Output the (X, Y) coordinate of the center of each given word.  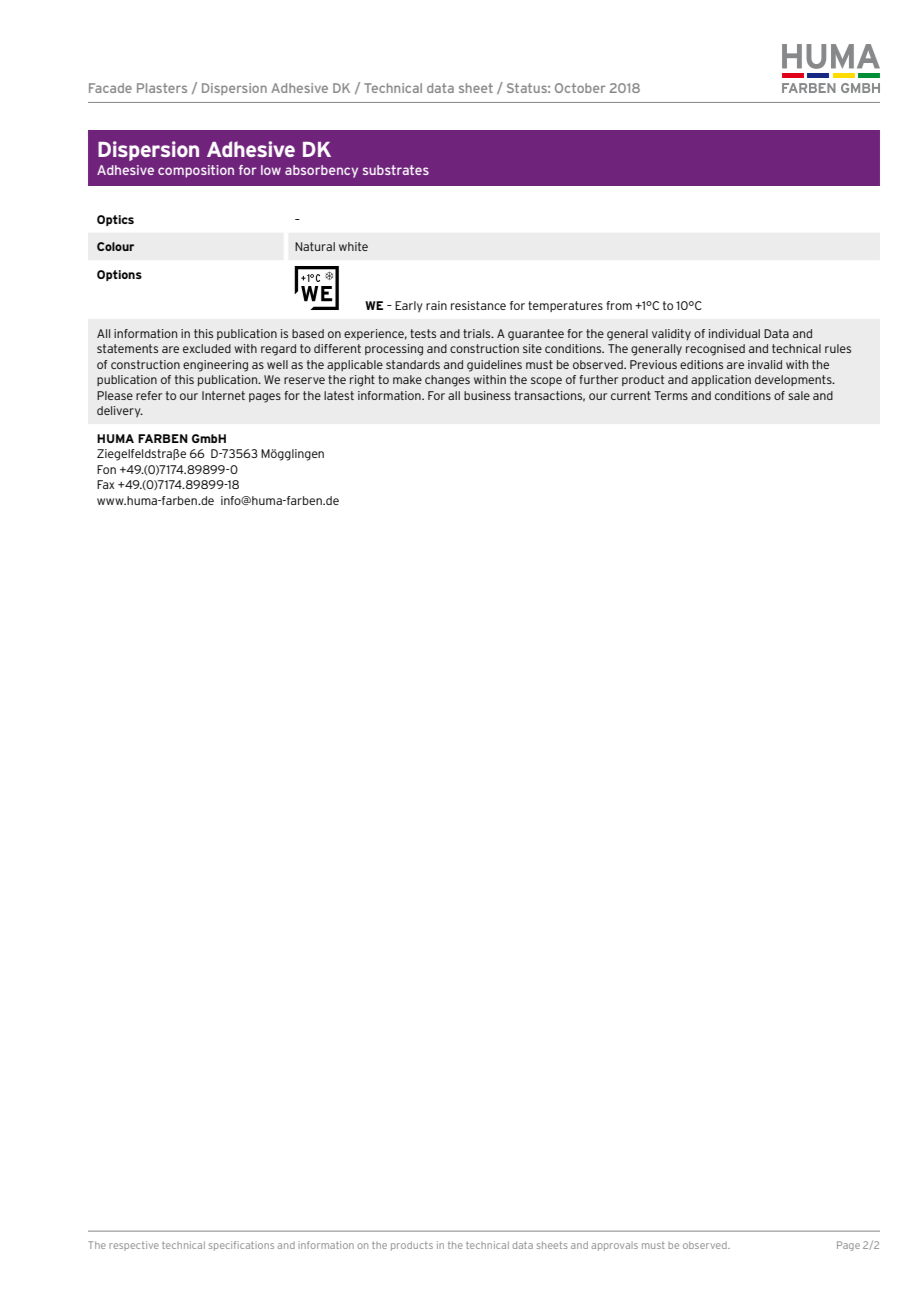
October (580, 88)
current (631, 395)
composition (196, 171)
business (487, 395)
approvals (614, 1246)
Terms (671, 395)
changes (447, 381)
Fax (105, 484)
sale (799, 395)
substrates (396, 170)
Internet (223, 395)
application (721, 380)
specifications (241, 1246)
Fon (106, 469)
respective (134, 1246)
